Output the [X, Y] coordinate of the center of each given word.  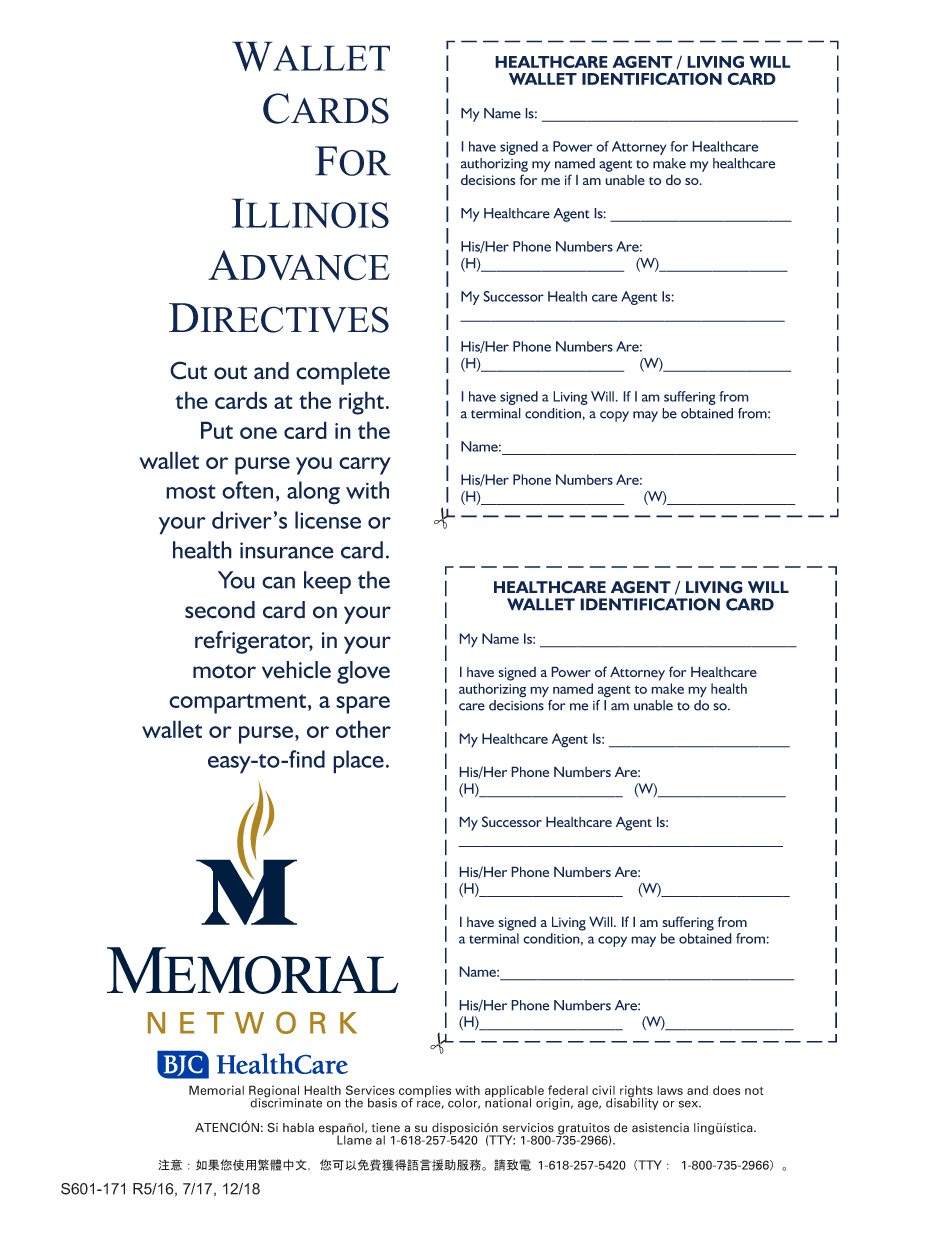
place [358, 762]
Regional [274, 1092]
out [230, 372]
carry [365, 466]
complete [343, 373]
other [363, 729]
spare [363, 705]
